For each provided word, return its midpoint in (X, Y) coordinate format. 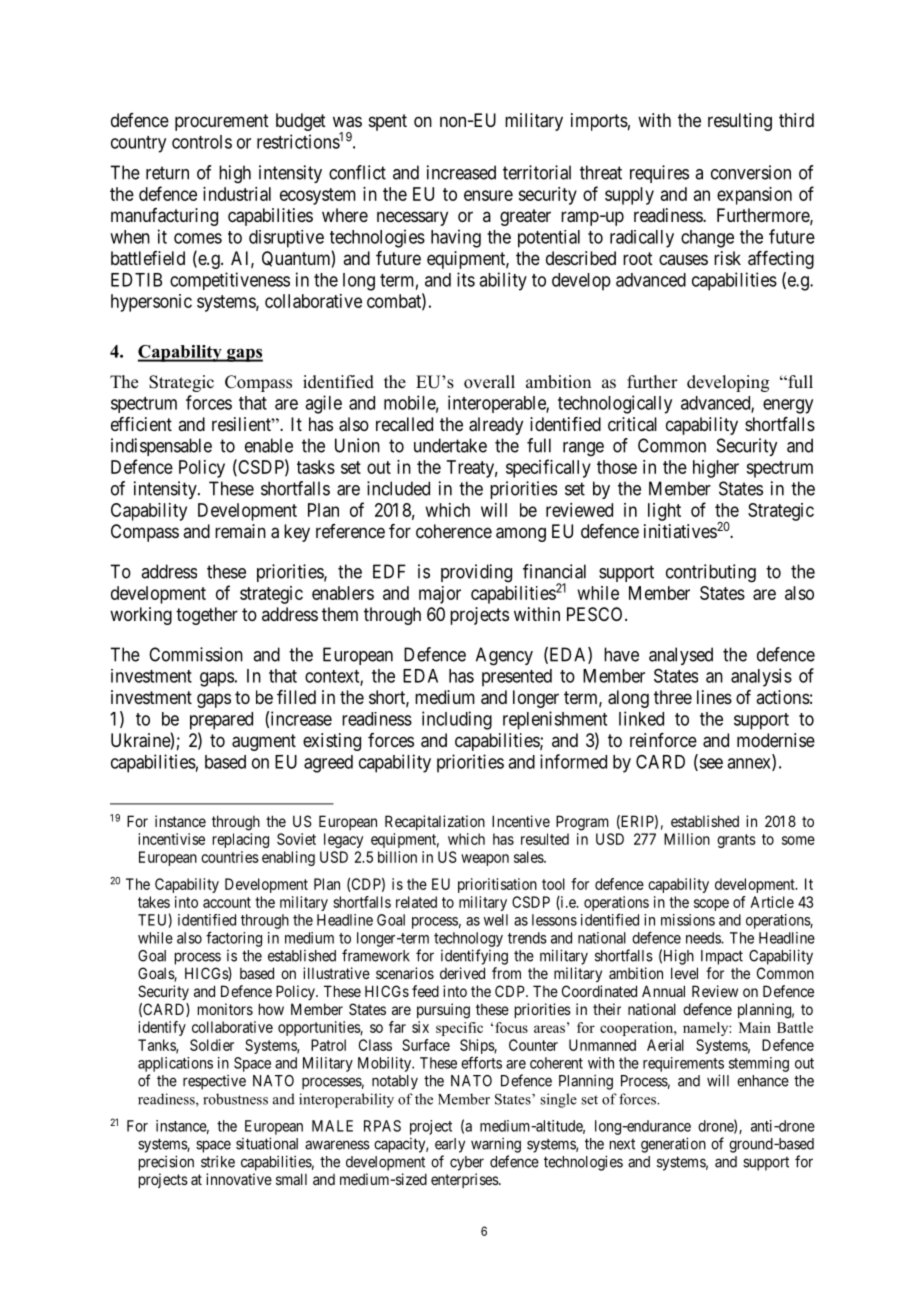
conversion (751, 172)
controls (202, 142)
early (450, 1145)
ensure (488, 195)
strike (218, 1161)
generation (673, 1145)
